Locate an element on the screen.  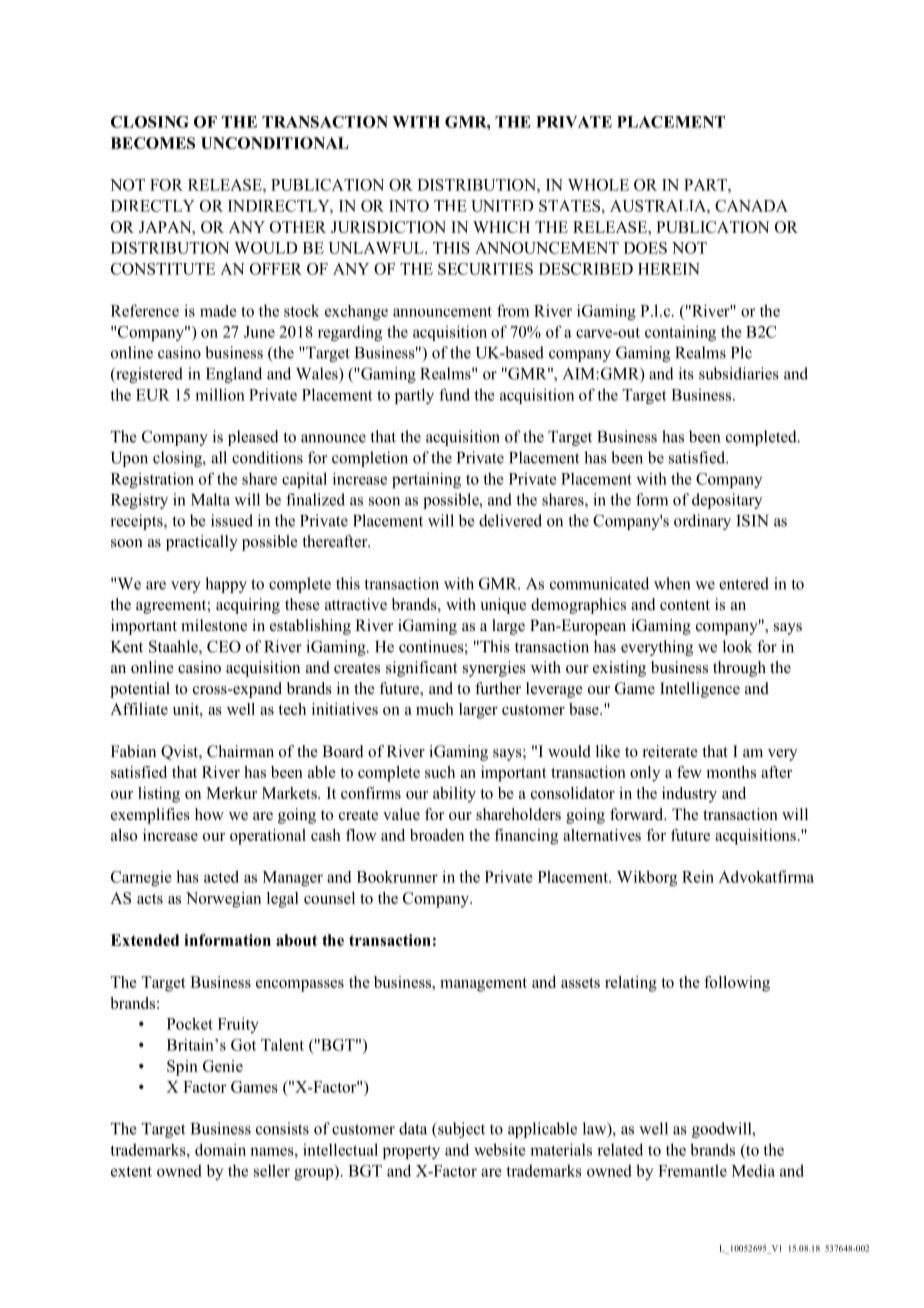
fund is located at coordinates (454, 394).
